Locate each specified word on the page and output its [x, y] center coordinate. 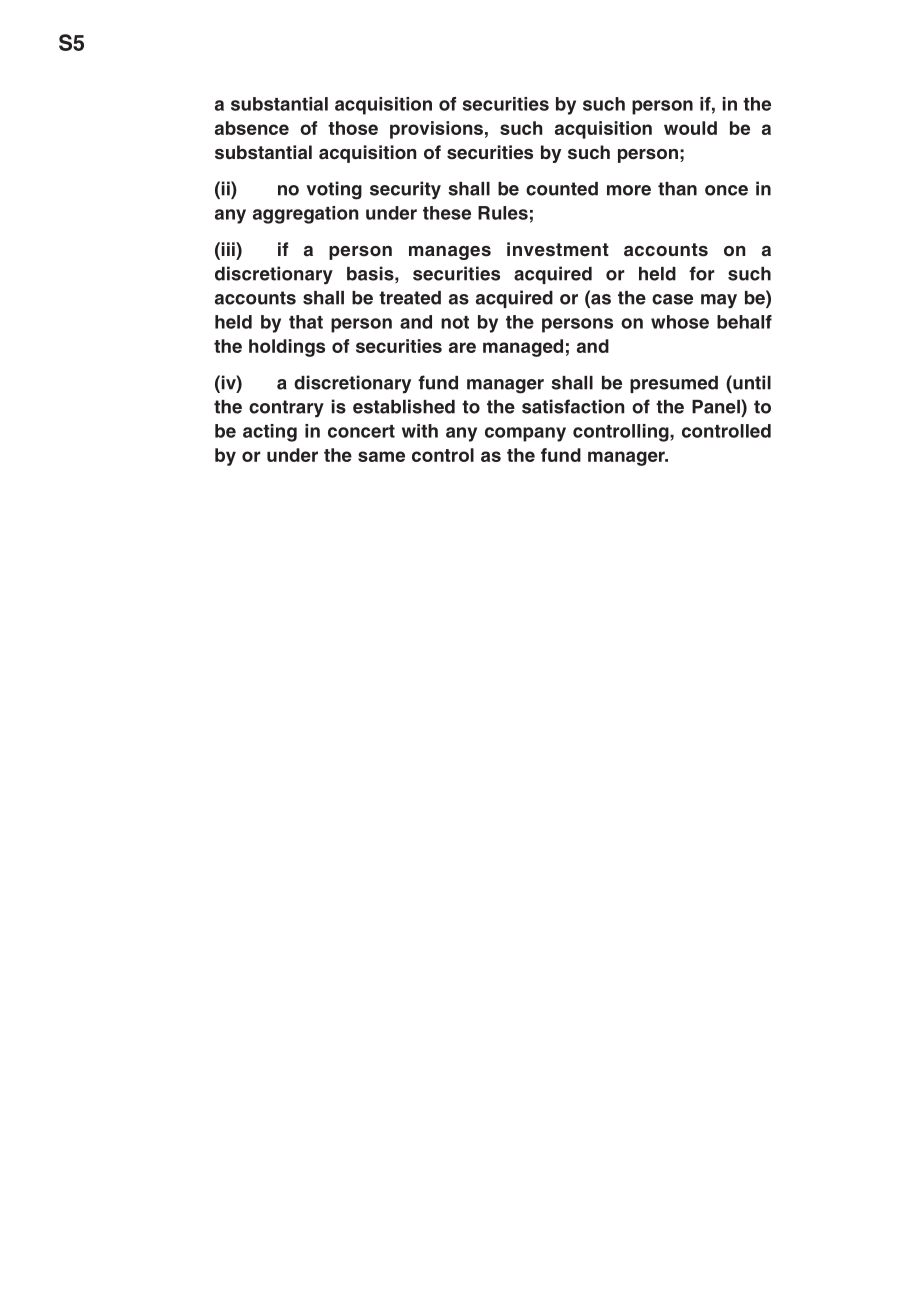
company [525, 434]
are [462, 347]
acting [270, 433]
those [353, 128]
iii [228, 249]
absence [252, 128]
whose [680, 322]
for [702, 273]
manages [450, 253]
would [690, 128]
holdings [287, 348]
